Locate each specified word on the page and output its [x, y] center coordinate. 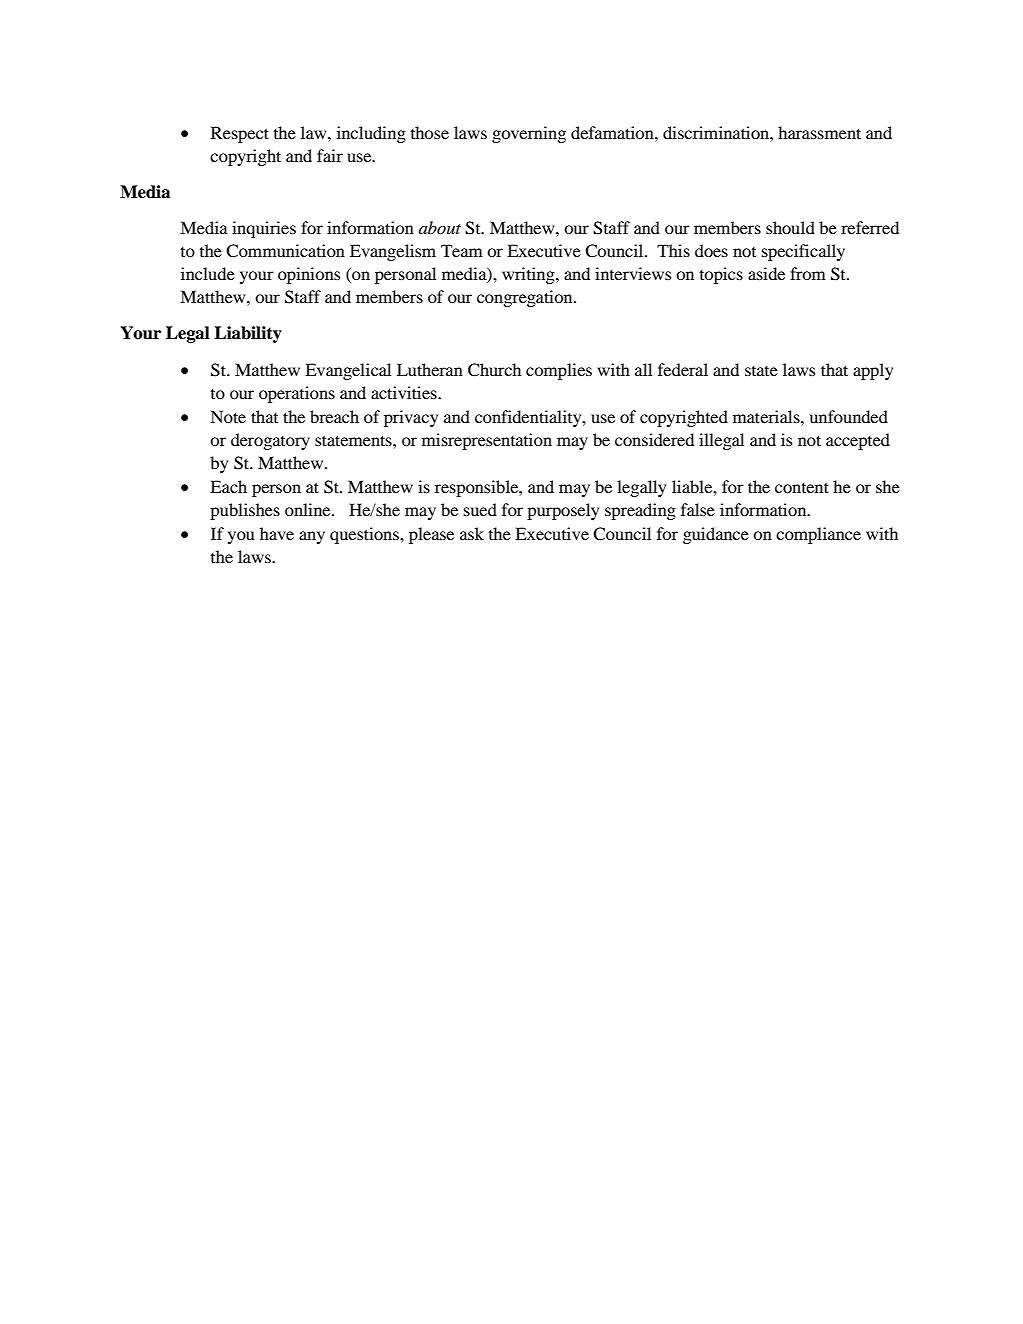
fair [330, 155]
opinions [309, 275]
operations [297, 394]
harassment [819, 132]
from [808, 273]
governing [529, 134]
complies [559, 371]
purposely [563, 511]
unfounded [849, 416]
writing [529, 275]
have [277, 533]
